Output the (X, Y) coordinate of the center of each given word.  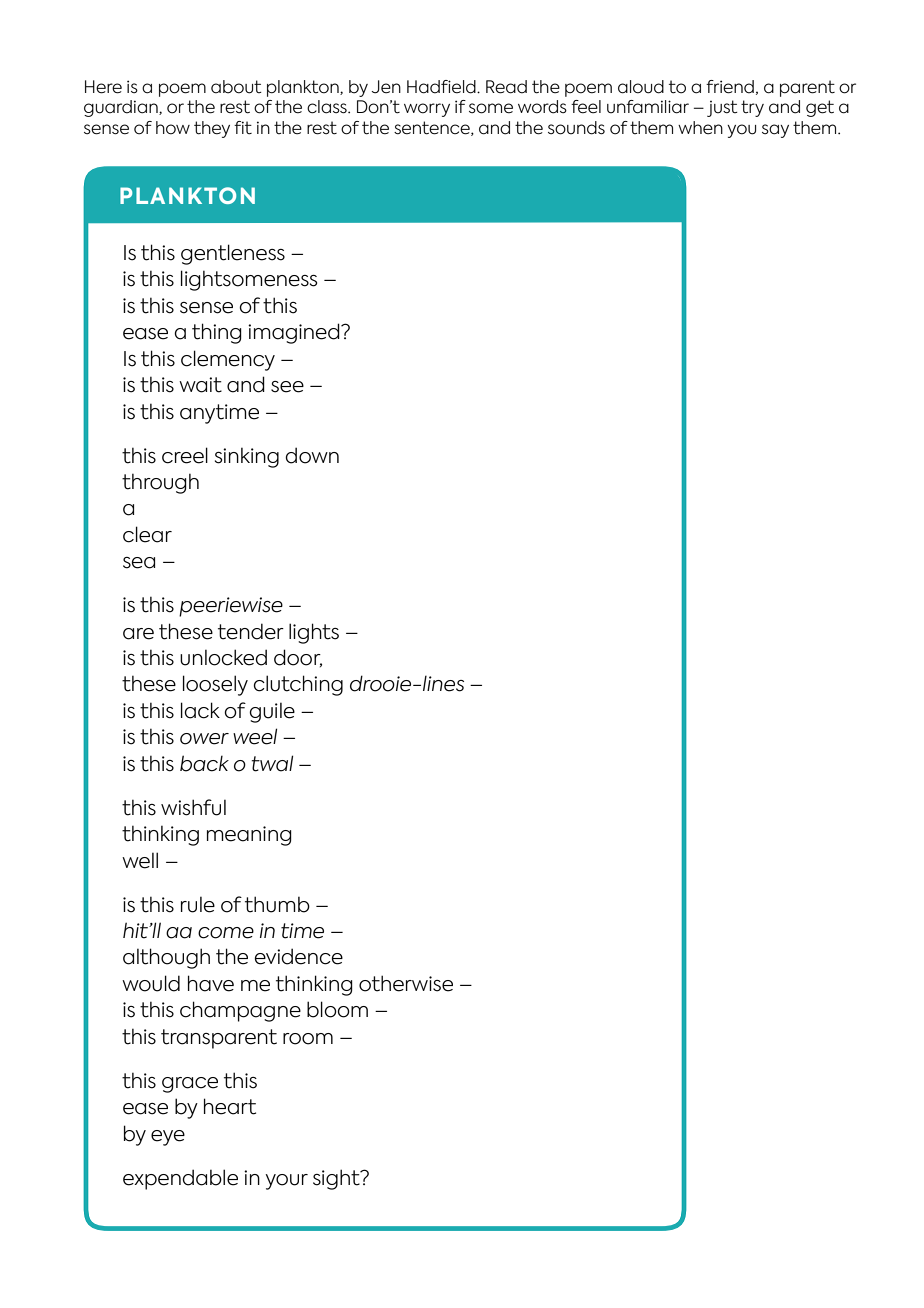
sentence (433, 128)
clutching (298, 685)
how (173, 128)
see (287, 387)
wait (200, 385)
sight (337, 1179)
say (775, 131)
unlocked (223, 657)
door (298, 658)
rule (198, 904)
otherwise (406, 983)
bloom (337, 1009)
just (722, 108)
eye (168, 1138)
